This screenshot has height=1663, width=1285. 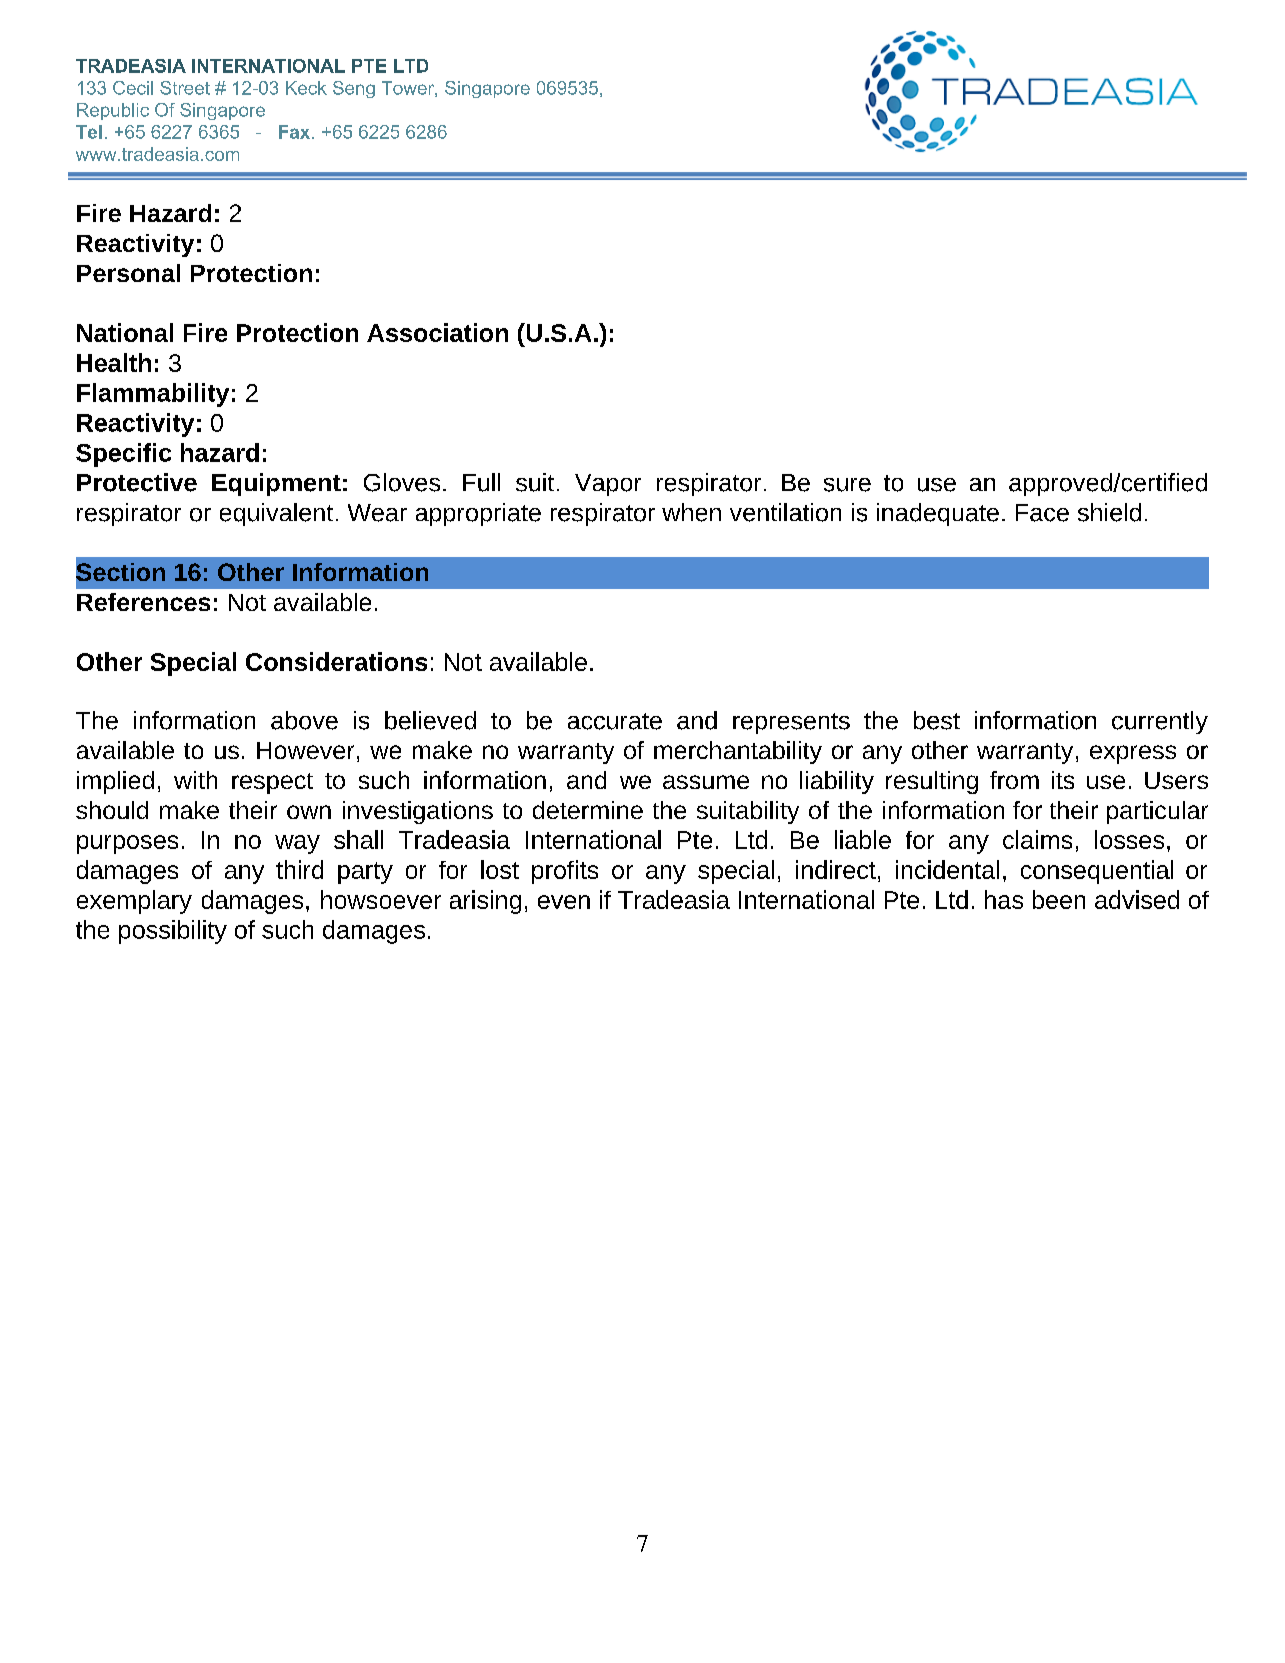 I want to click on Street, so click(x=185, y=88).
